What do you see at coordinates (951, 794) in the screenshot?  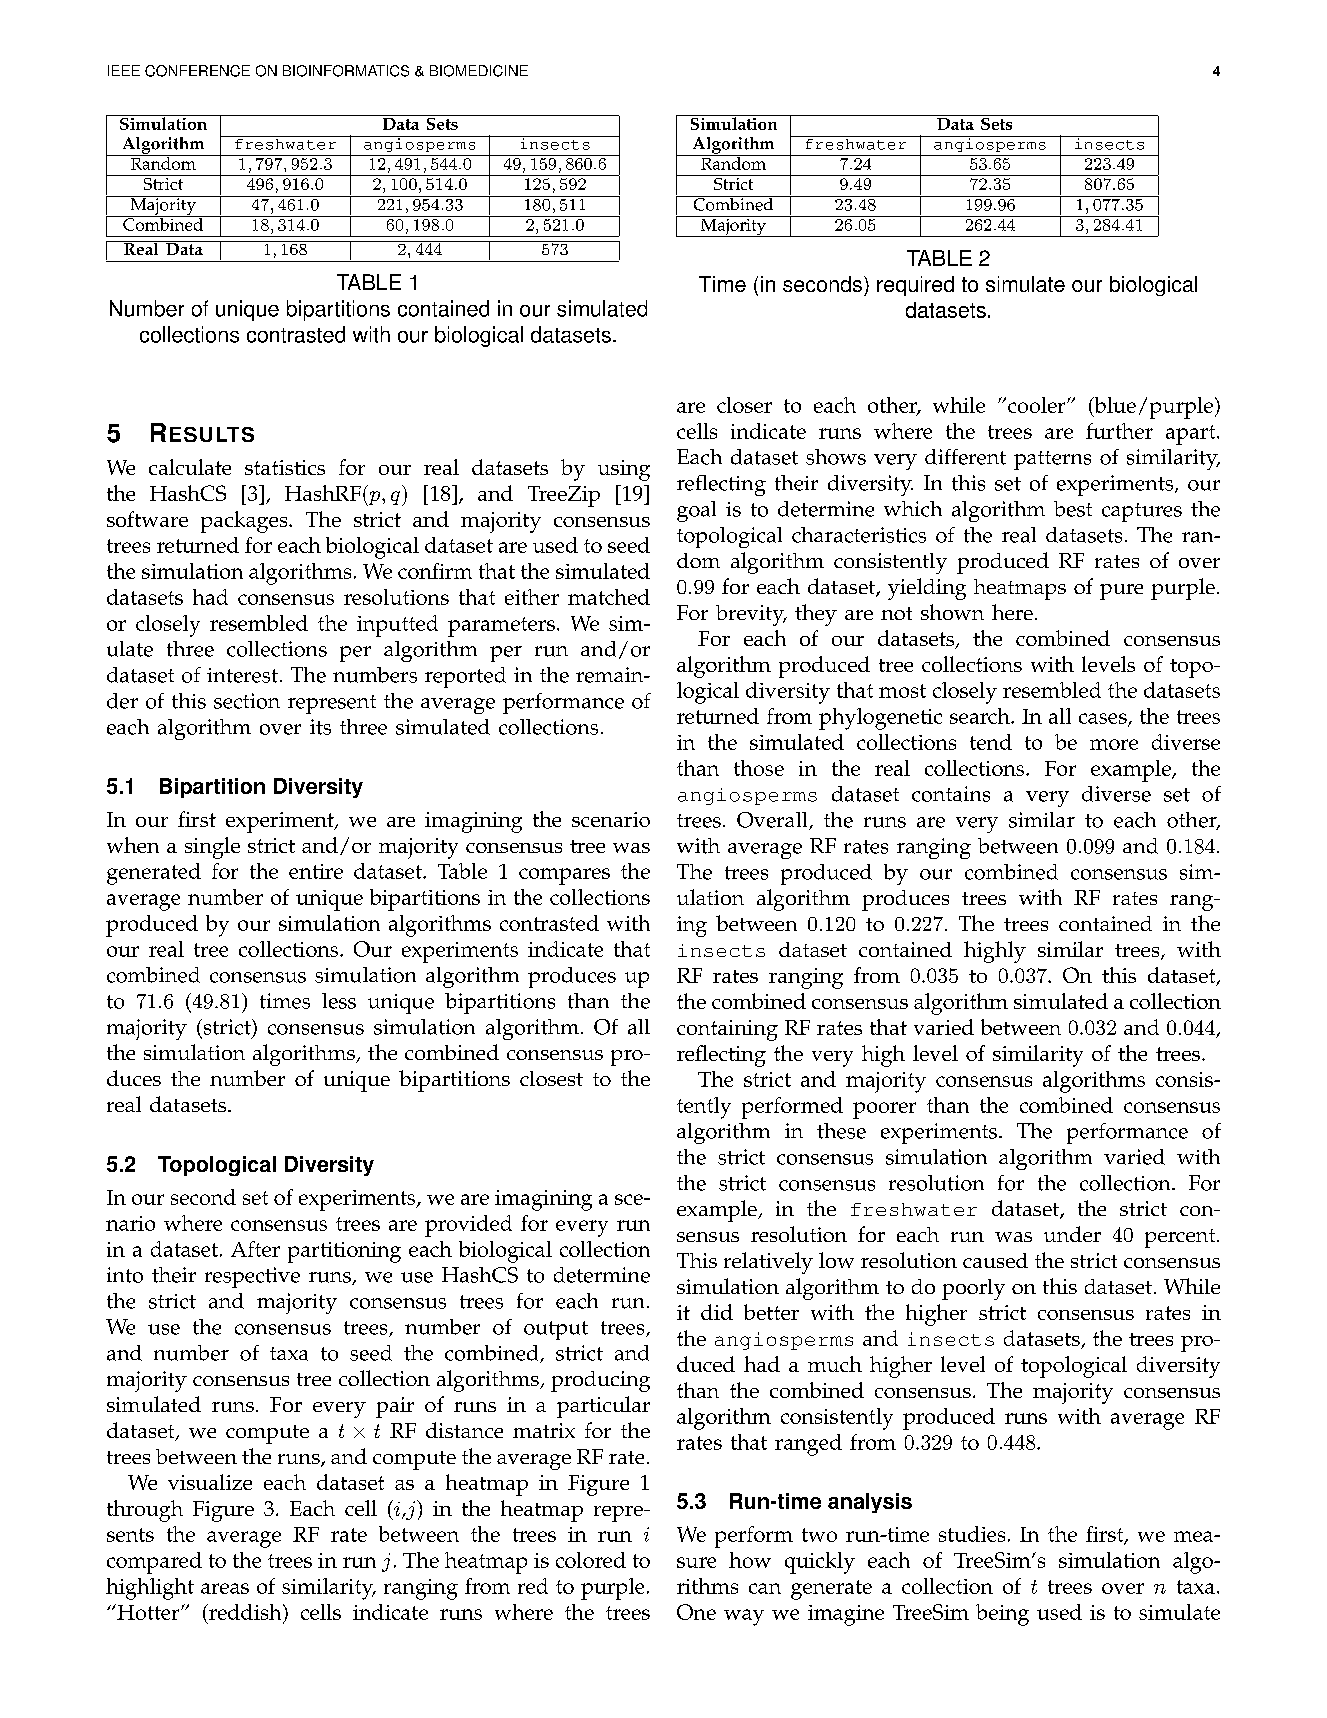 I see `contains` at bounding box center [951, 794].
